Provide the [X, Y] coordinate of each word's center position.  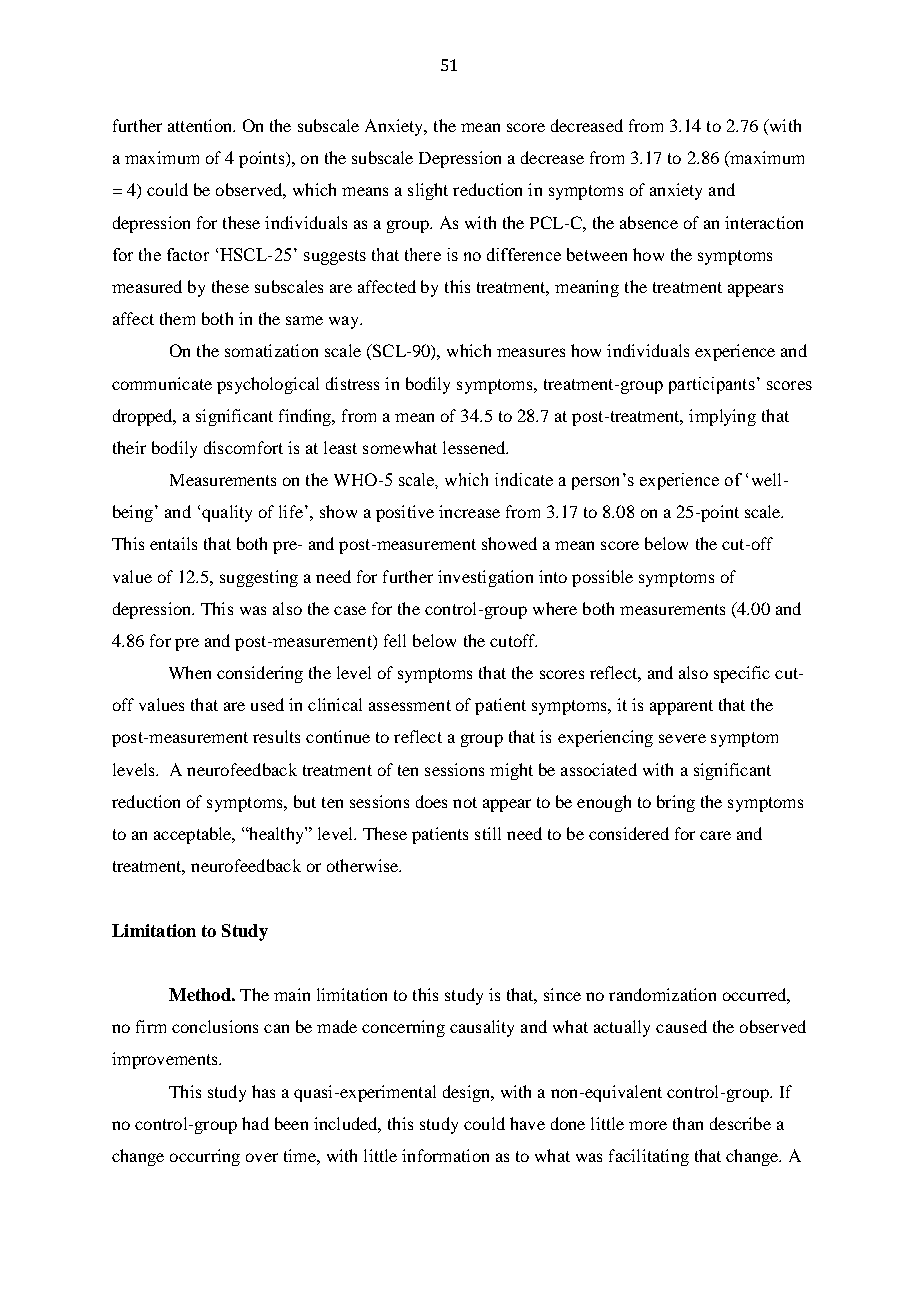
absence [649, 222]
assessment [410, 705]
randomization [662, 994]
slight [428, 191]
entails [173, 543]
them [177, 318]
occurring [205, 1157]
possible [602, 578]
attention [201, 125]
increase [469, 511]
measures [531, 352]
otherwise [363, 865]
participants [712, 385]
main [292, 994]
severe [682, 738]
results [276, 736]
